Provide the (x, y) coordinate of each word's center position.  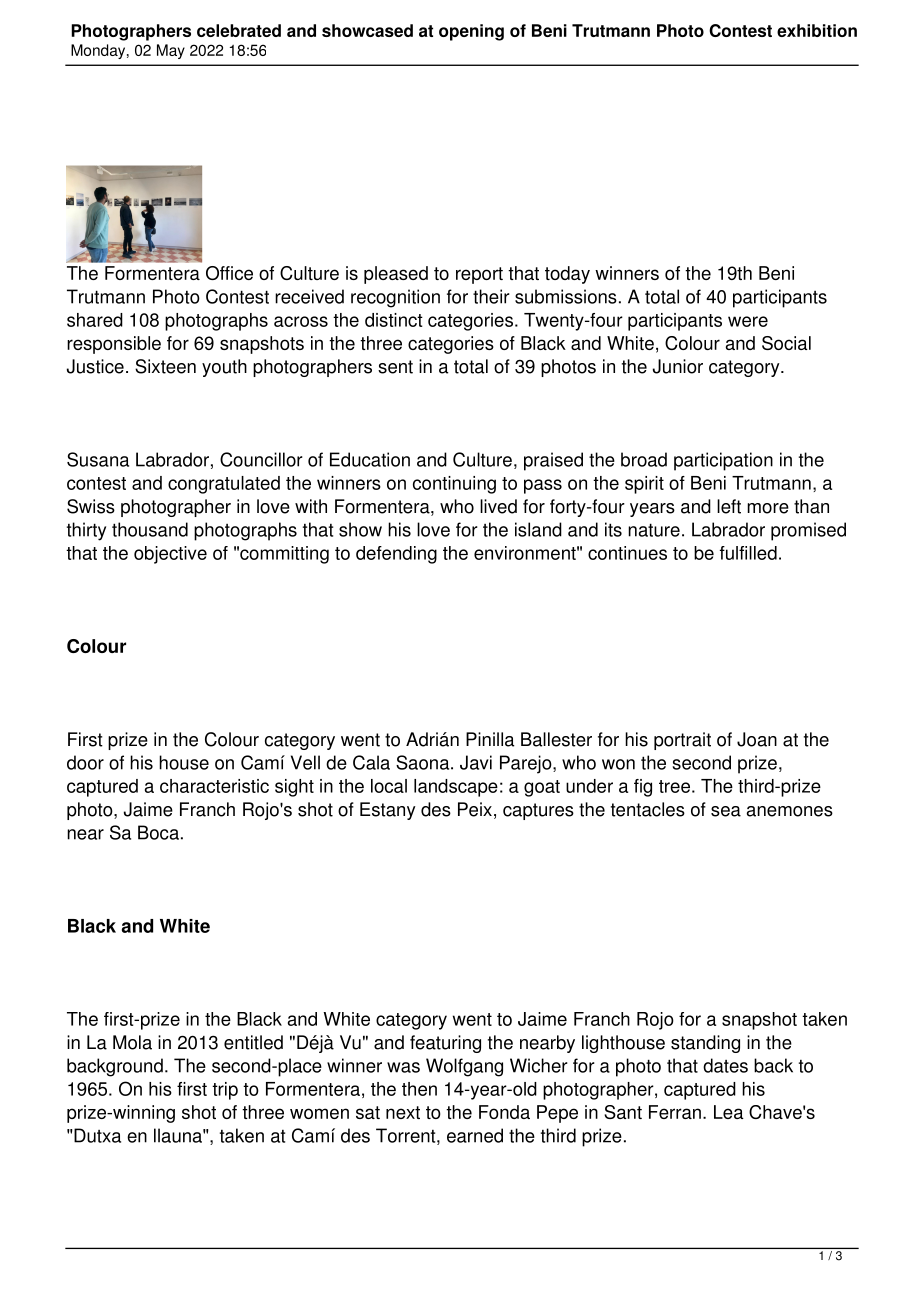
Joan (757, 739)
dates (725, 1065)
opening (471, 32)
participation (723, 461)
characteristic (214, 786)
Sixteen (165, 366)
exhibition (817, 30)
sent (395, 367)
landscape (456, 788)
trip (225, 1091)
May (171, 51)
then (419, 1089)
